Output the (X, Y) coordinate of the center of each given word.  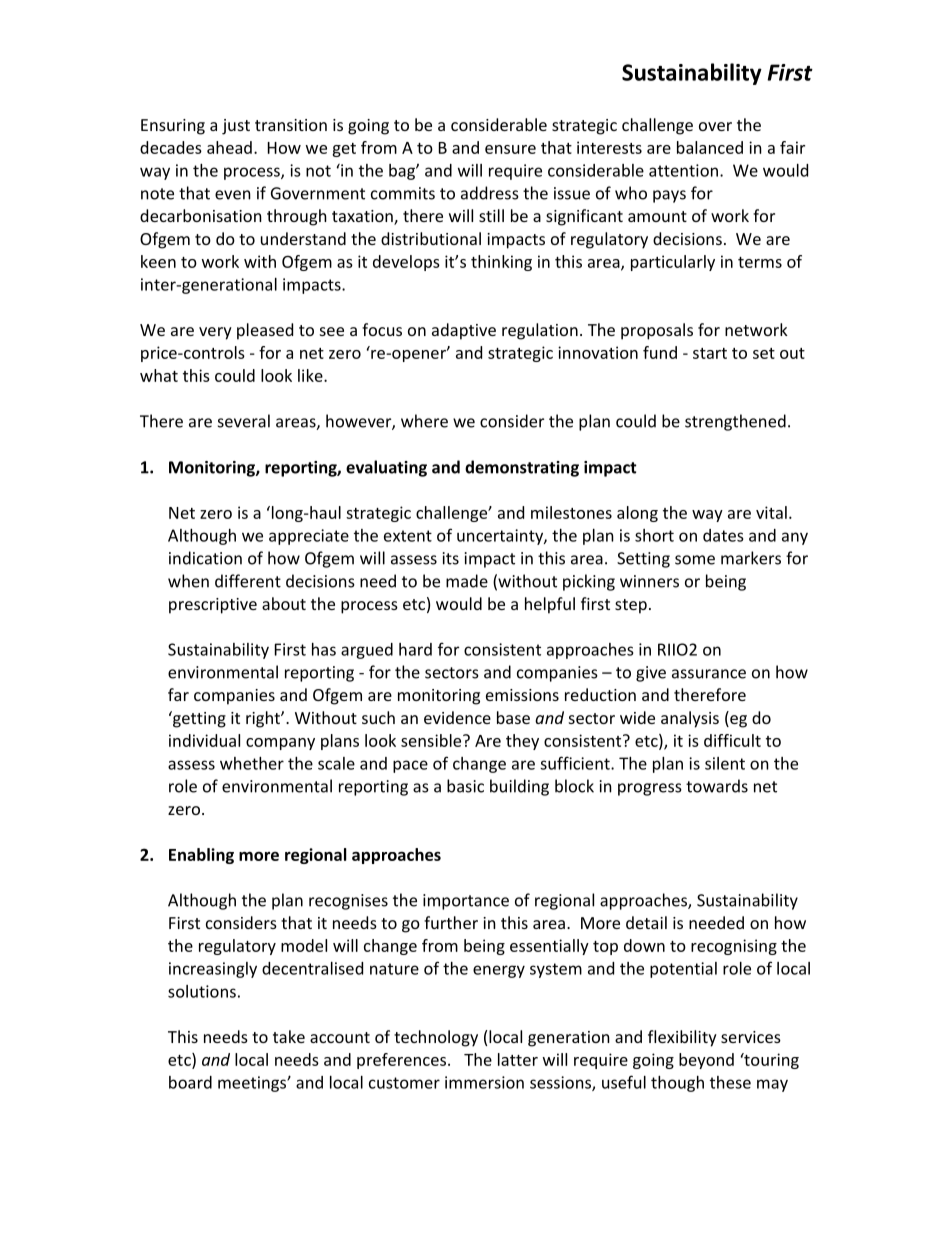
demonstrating (522, 468)
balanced (710, 147)
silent (725, 763)
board (190, 1082)
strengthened (735, 422)
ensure (510, 149)
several (244, 421)
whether (252, 763)
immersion (484, 1082)
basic (465, 786)
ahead (229, 147)
